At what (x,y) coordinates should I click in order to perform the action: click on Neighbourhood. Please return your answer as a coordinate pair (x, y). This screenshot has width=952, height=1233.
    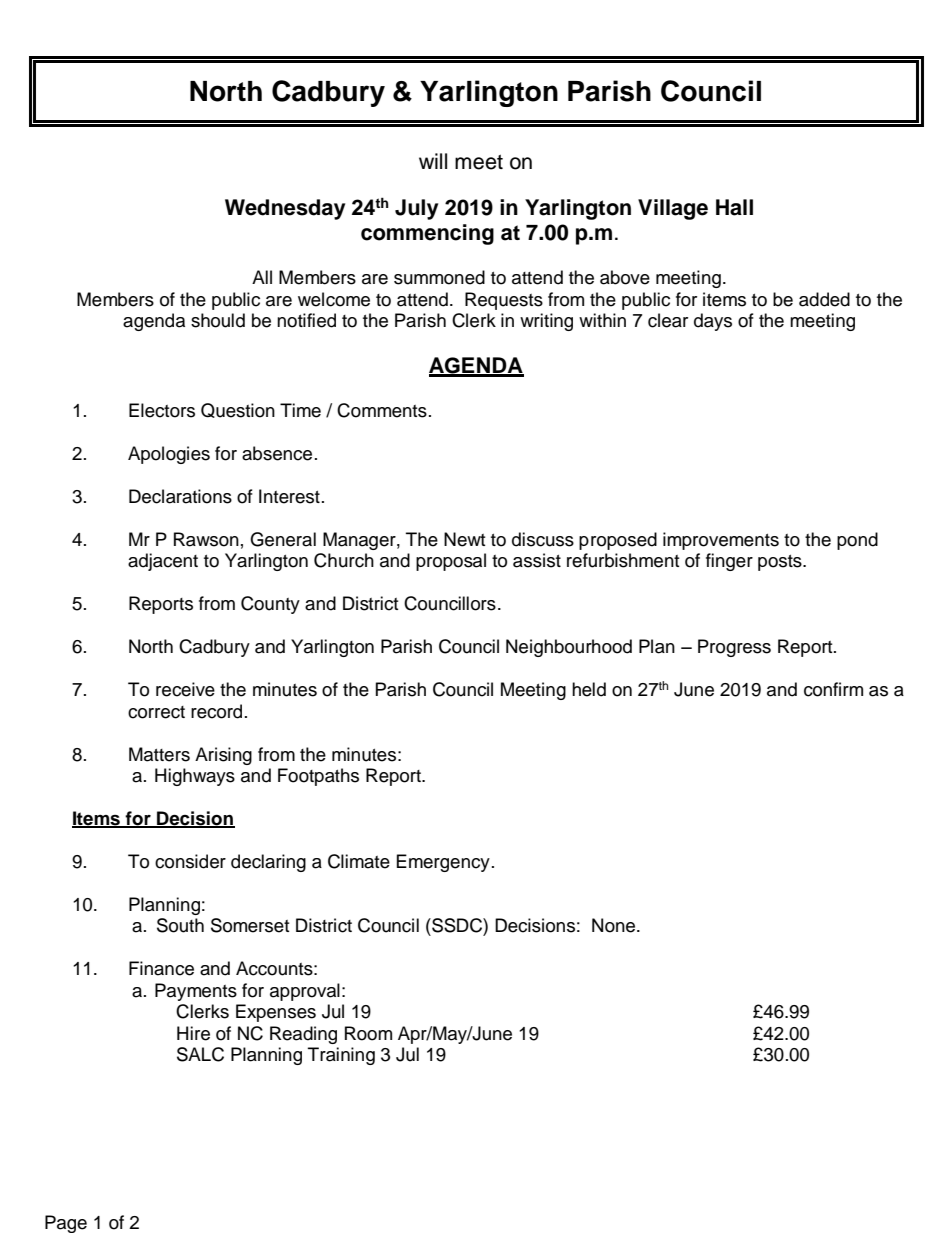
    Looking at the image, I should click on (569, 648).
